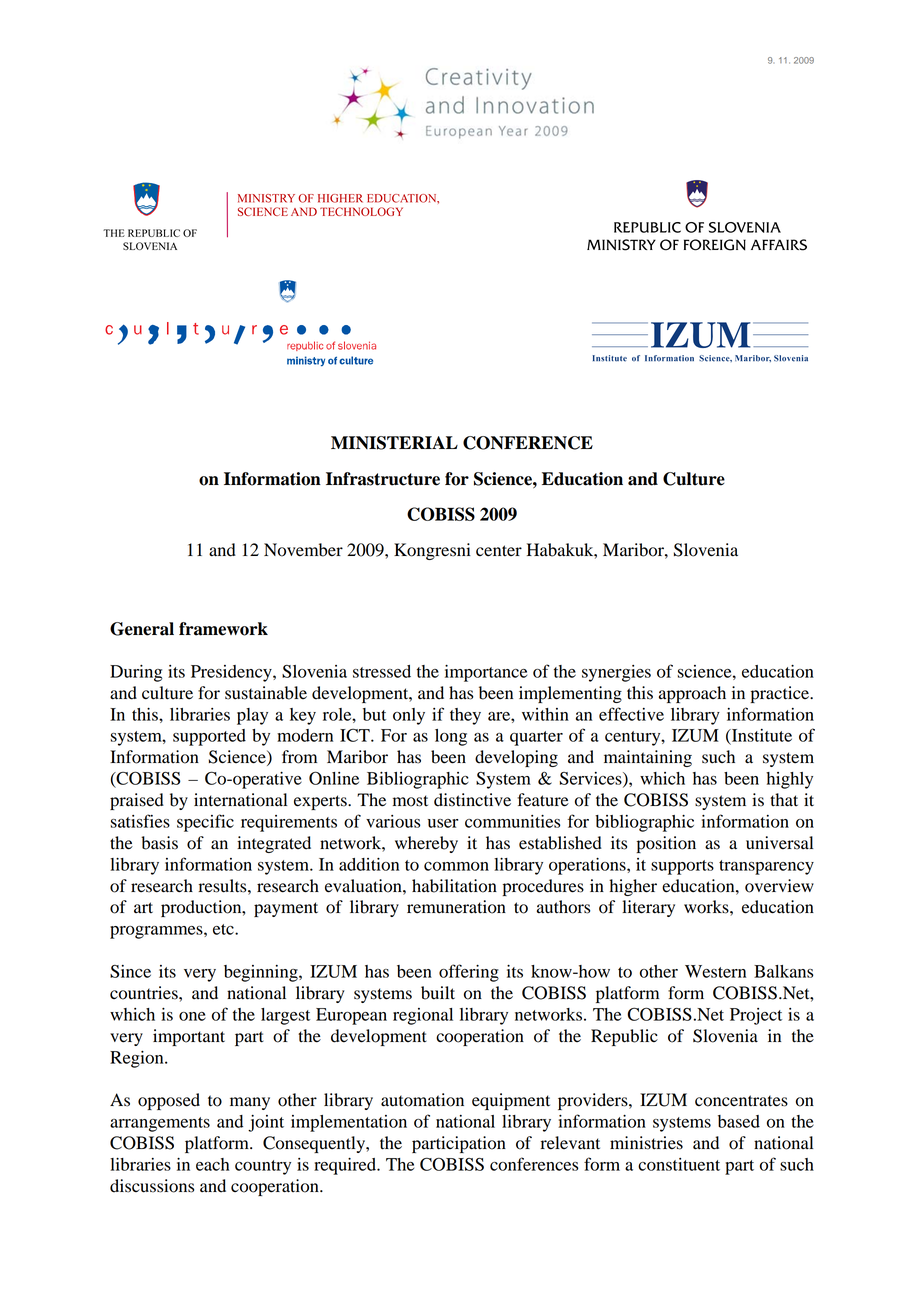 Image resolution: width=924 pixels, height=1308 pixels. What do you see at coordinates (205, 823) in the document?
I see `specific` at bounding box center [205, 823].
